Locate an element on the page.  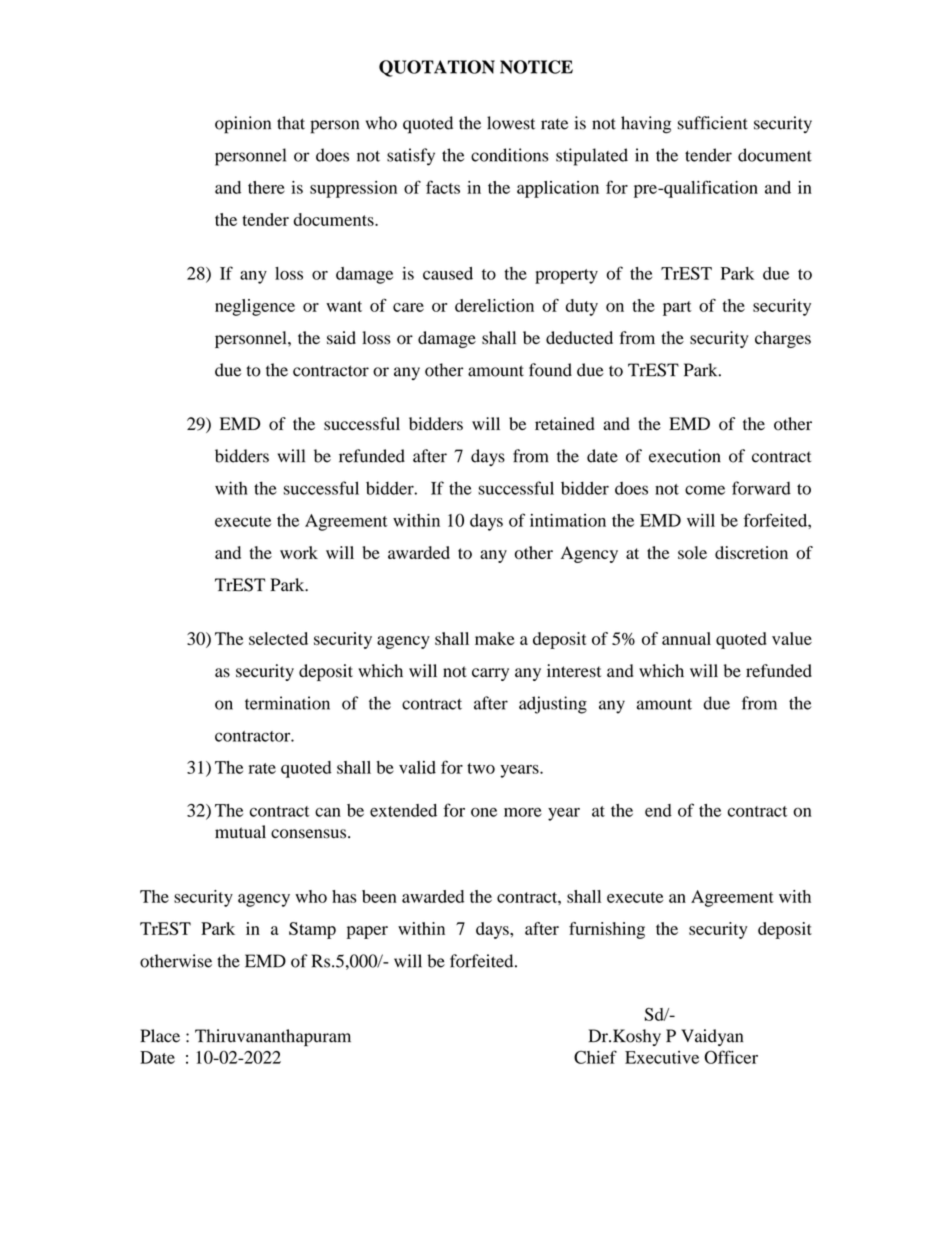
that is located at coordinates (291, 123).
